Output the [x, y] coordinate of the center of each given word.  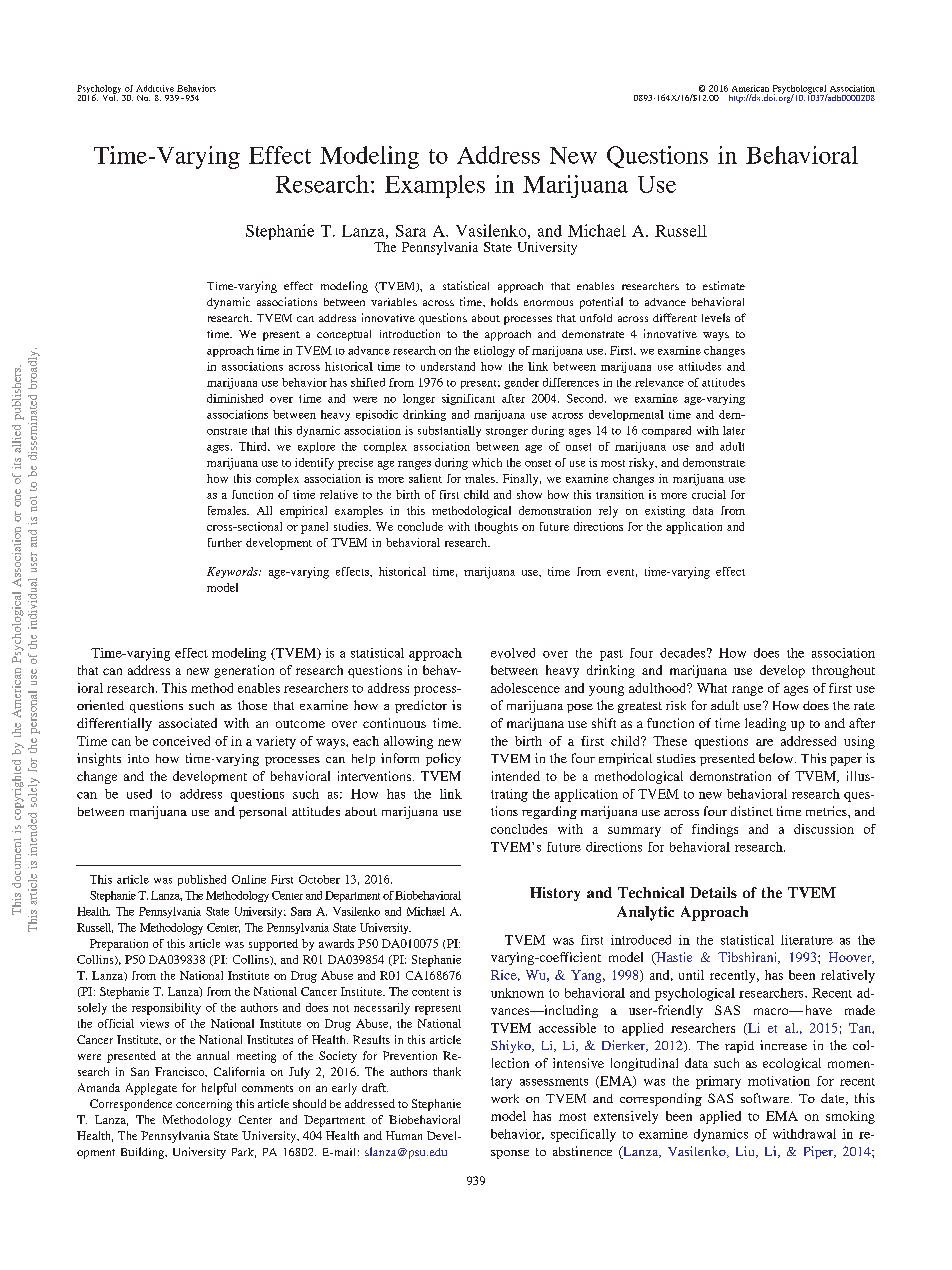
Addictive [155, 88]
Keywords [233, 572]
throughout [843, 671]
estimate [724, 285]
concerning [204, 1105]
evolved [513, 653]
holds [504, 301]
